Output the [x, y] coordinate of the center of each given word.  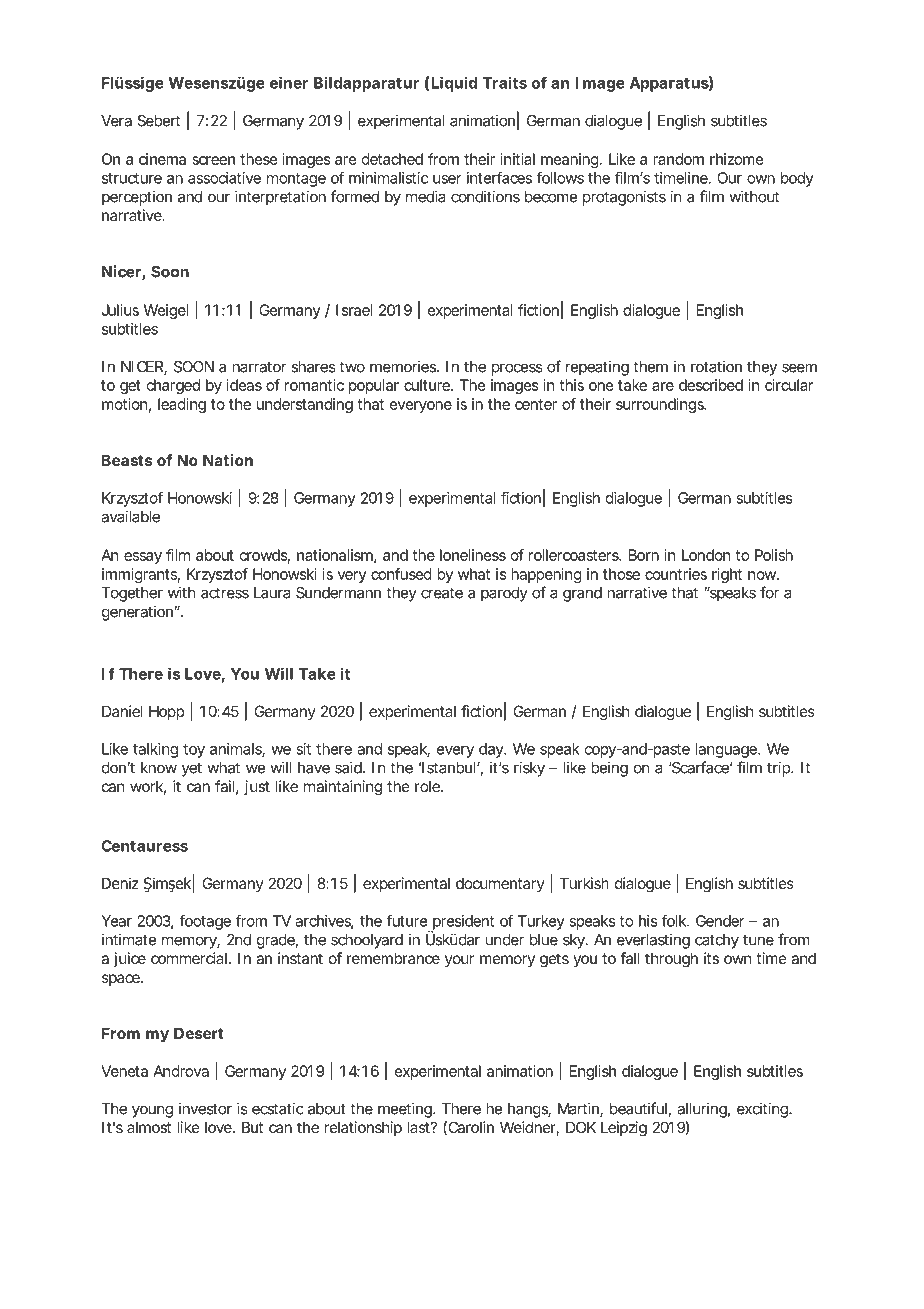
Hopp [166, 712]
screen [213, 160]
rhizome [737, 159]
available [130, 516]
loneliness [473, 555]
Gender [720, 921]
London [706, 555]
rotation [716, 366]
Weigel [166, 311]
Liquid [454, 84]
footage [205, 922]
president [462, 923]
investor [205, 1108]
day [492, 750]
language [727, 750]
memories [404, 366]
